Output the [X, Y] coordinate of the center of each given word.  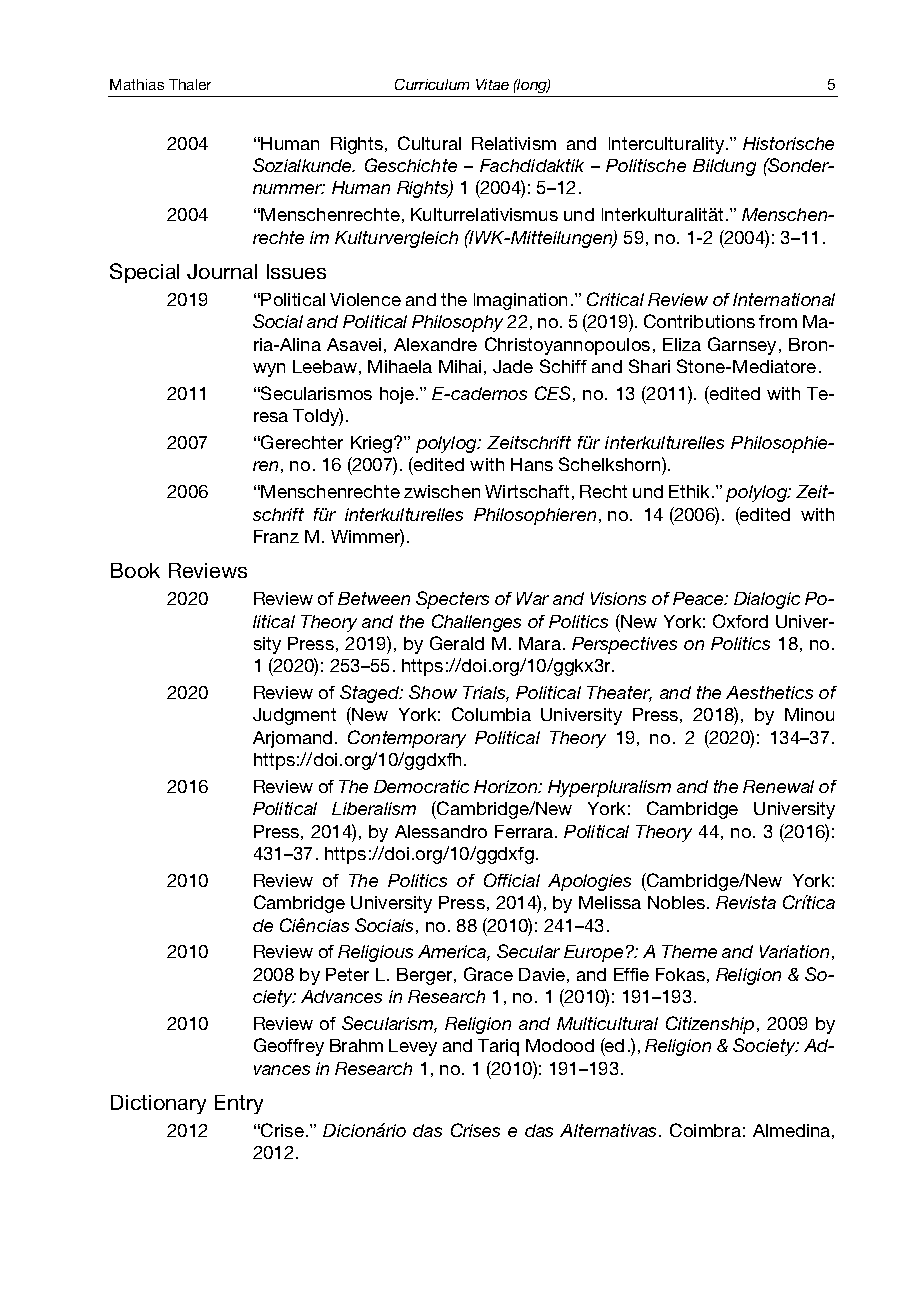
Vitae [492, 84]
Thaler [190, 84]
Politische [646, 165]
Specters [452, 600]
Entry [239, 1104]
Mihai [460, 366]
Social [278, 321]
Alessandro [441, 831]
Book [135, 570]
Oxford [740, 621]
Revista [746, 902]
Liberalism [374, 808]
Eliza [682, 344]
